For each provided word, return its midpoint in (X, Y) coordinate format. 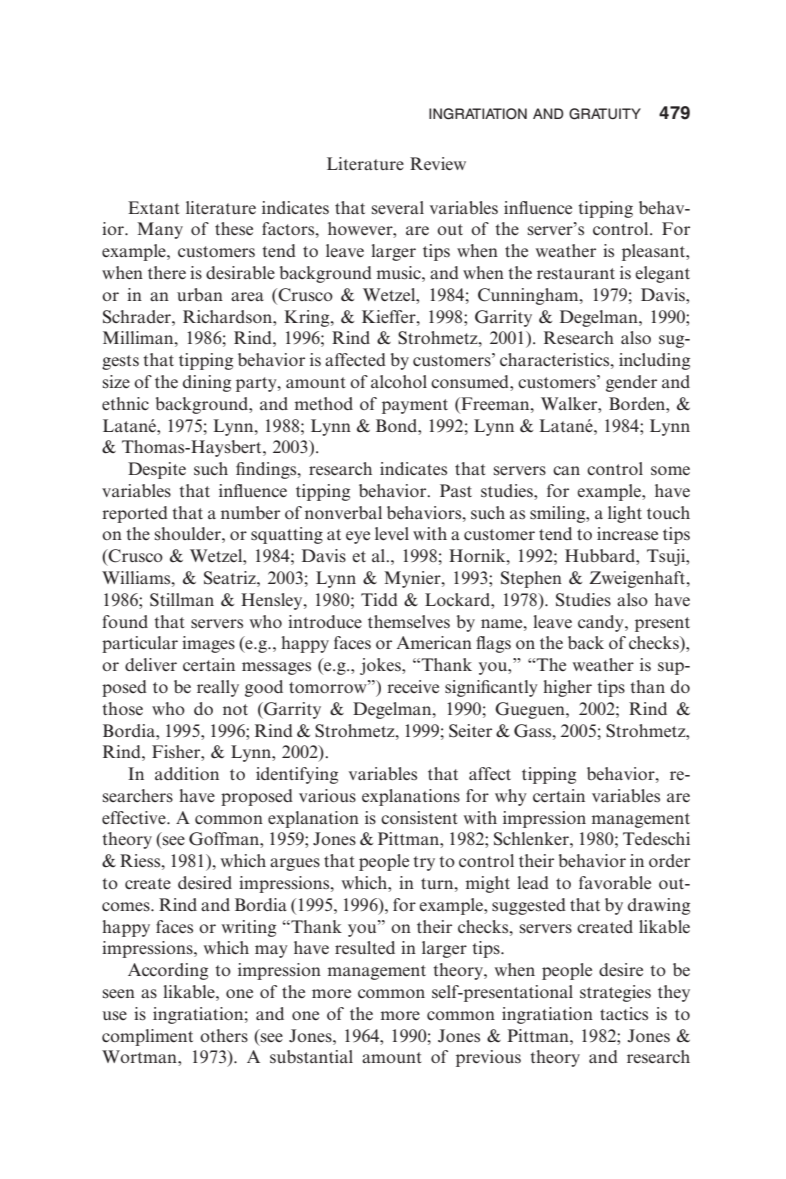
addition (187, 773)
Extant (153, 207)
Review (438, 163)
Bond (398, 425)
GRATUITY (605, 114)
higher (567, 688)
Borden (638, 403)
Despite (157, 470)
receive (413, 686)
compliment (147, 1037)
